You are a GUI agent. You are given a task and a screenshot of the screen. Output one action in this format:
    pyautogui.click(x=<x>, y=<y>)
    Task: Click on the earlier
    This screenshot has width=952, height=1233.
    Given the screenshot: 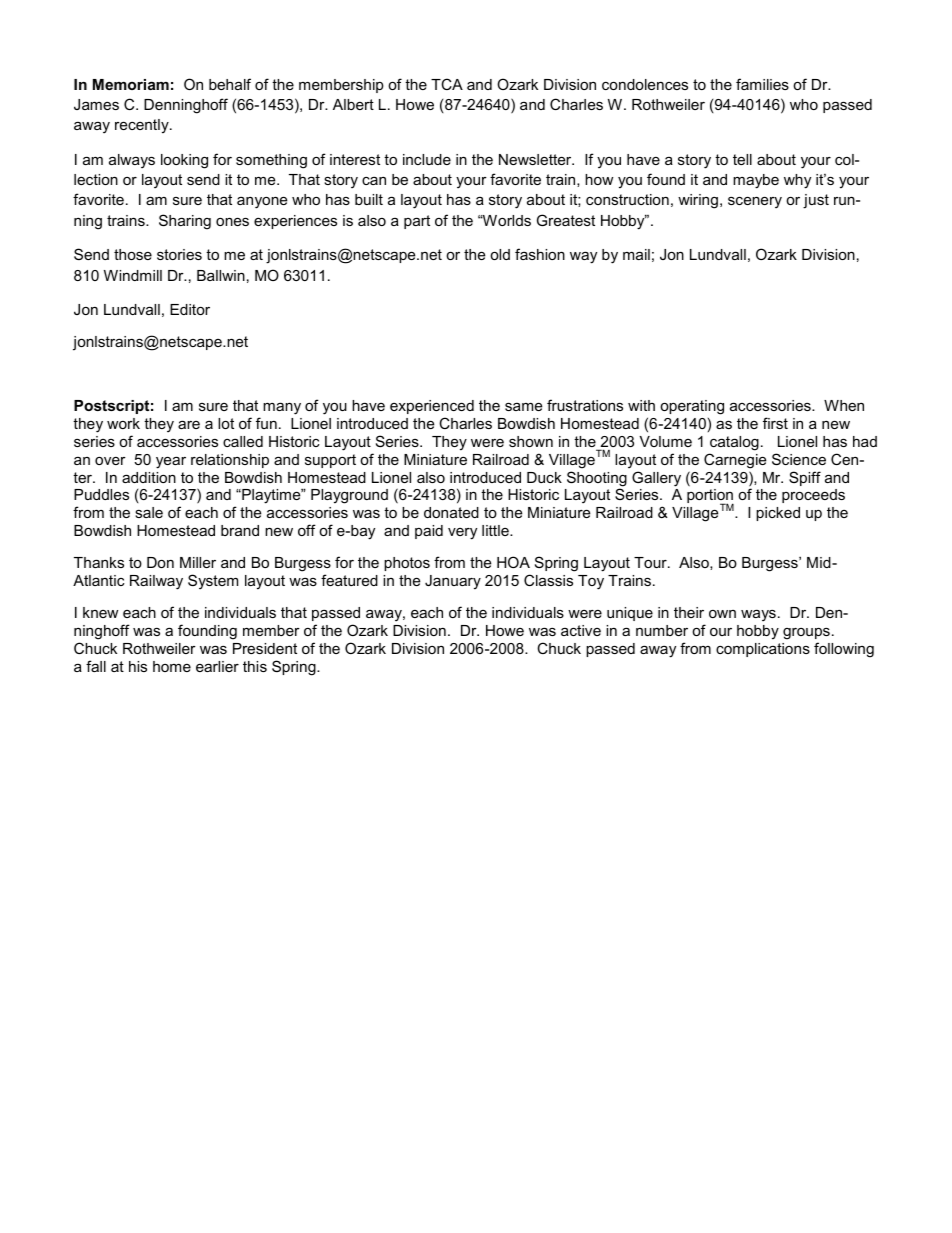 What is the action you would take?
    pyautogui.click(x=217, y=666)
